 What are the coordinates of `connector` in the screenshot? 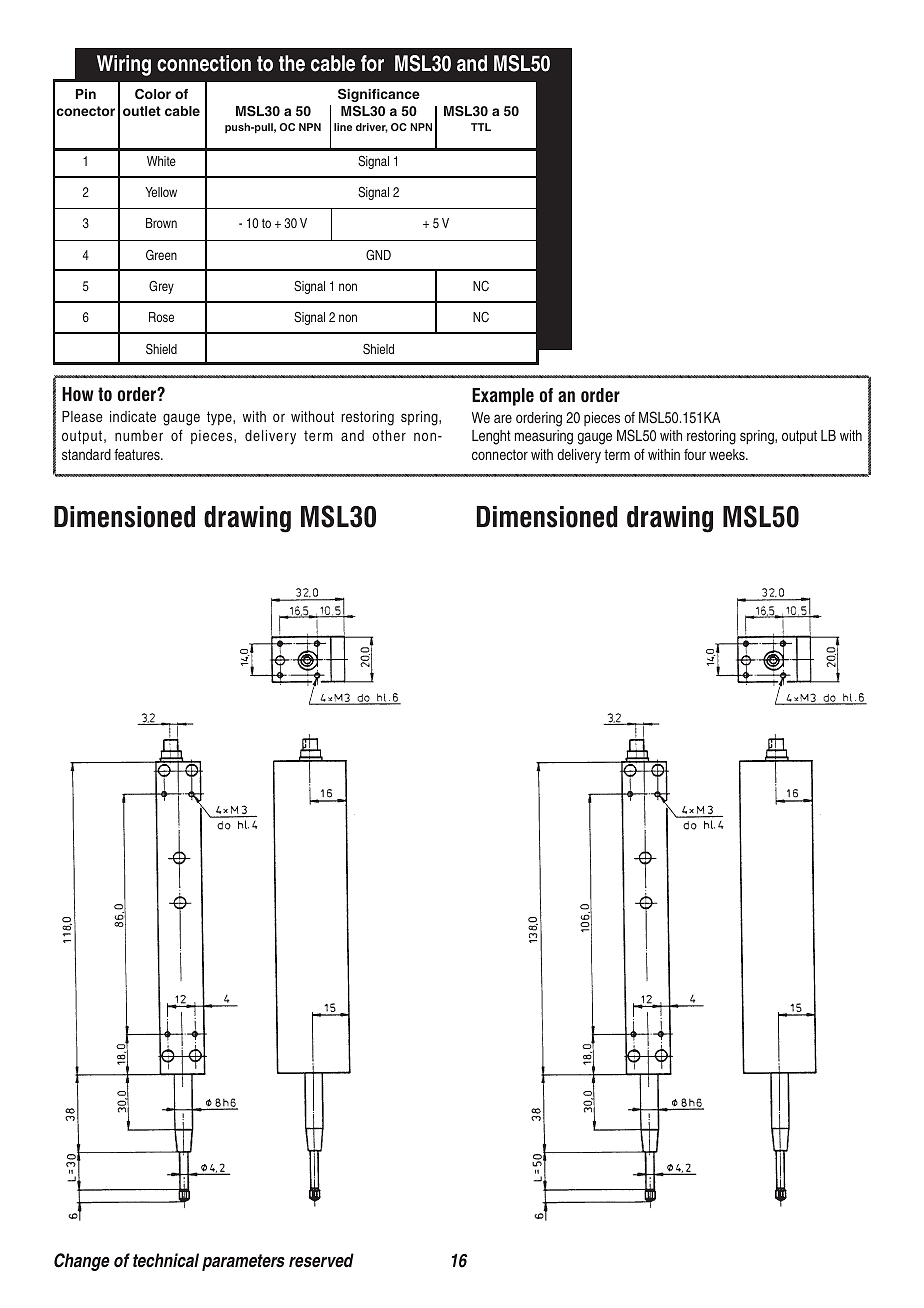 It's located at (500, 454).
